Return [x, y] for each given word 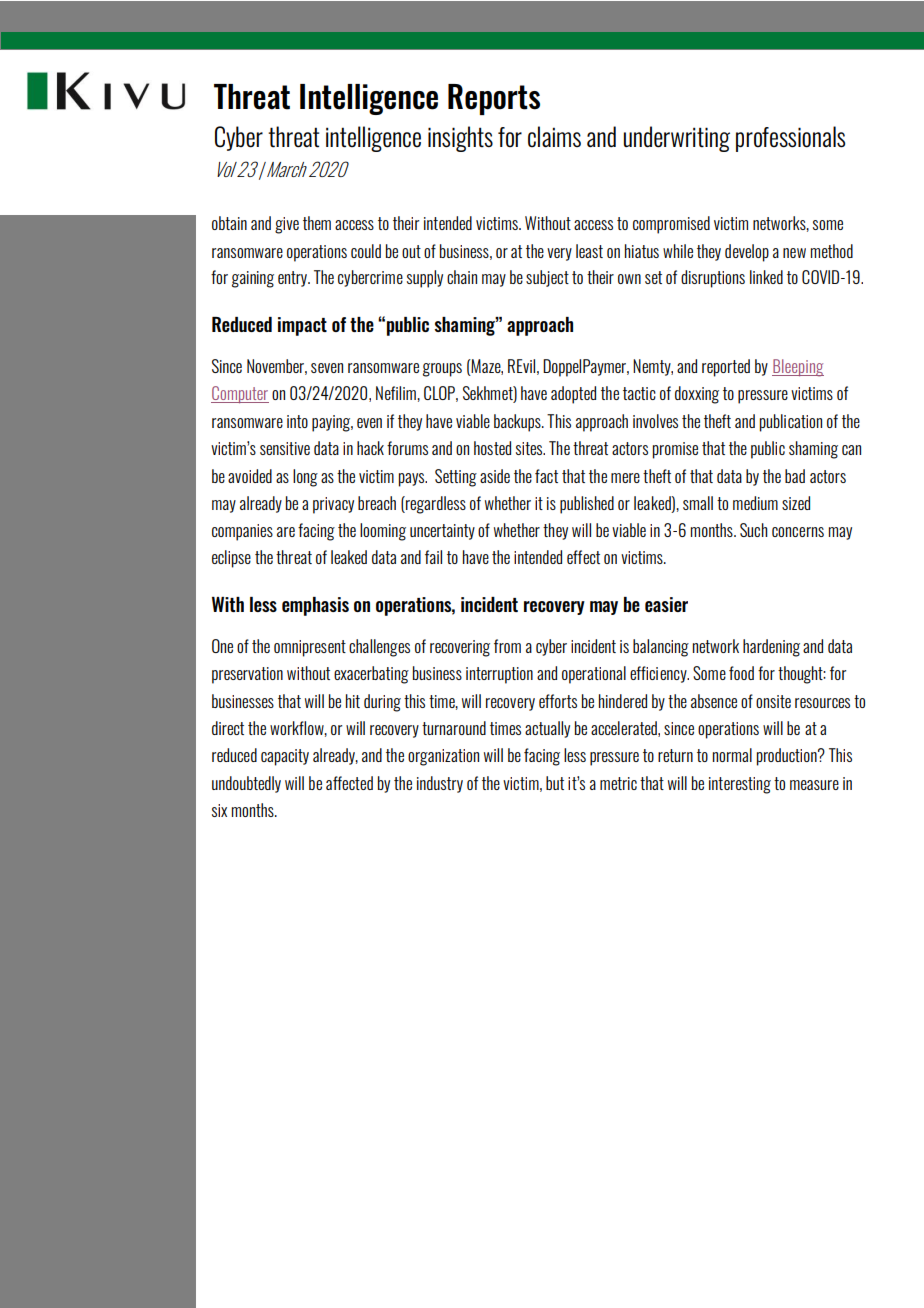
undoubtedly [246, 784]
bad [795, 476]
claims [554, 137]
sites [530, 448]
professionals [790, 139]
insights [460, 139]
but [555, 783]
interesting [740, 785]
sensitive [285, 448]
